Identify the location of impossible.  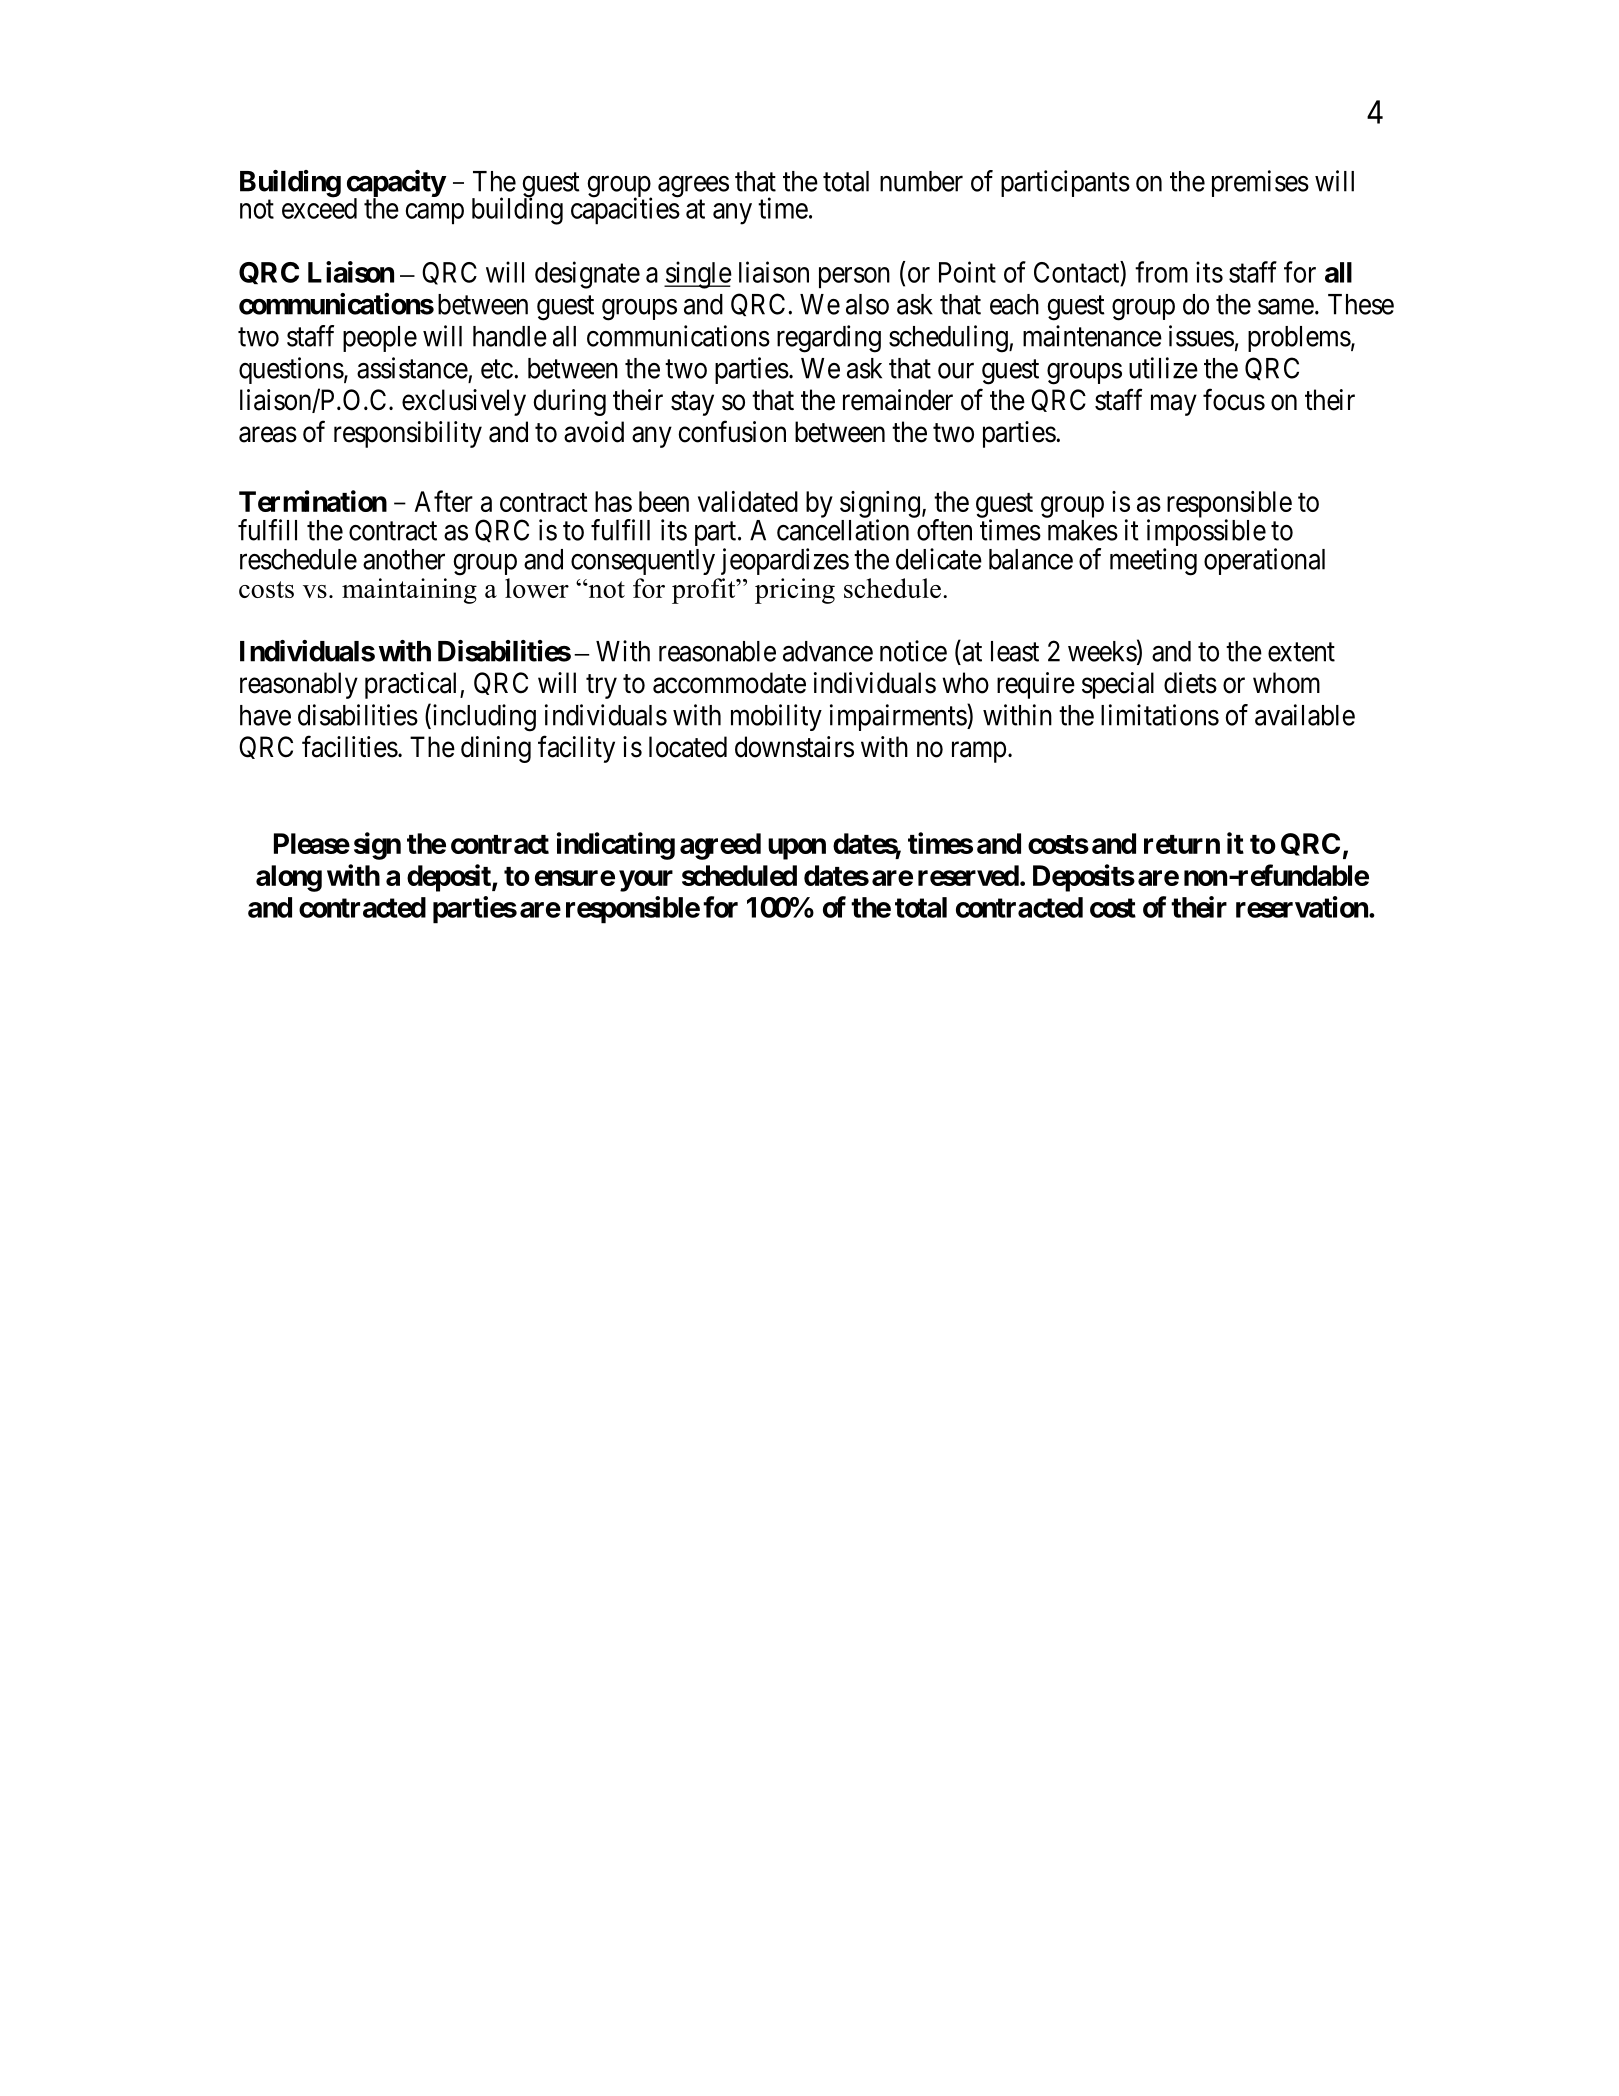
(1206, 534).
